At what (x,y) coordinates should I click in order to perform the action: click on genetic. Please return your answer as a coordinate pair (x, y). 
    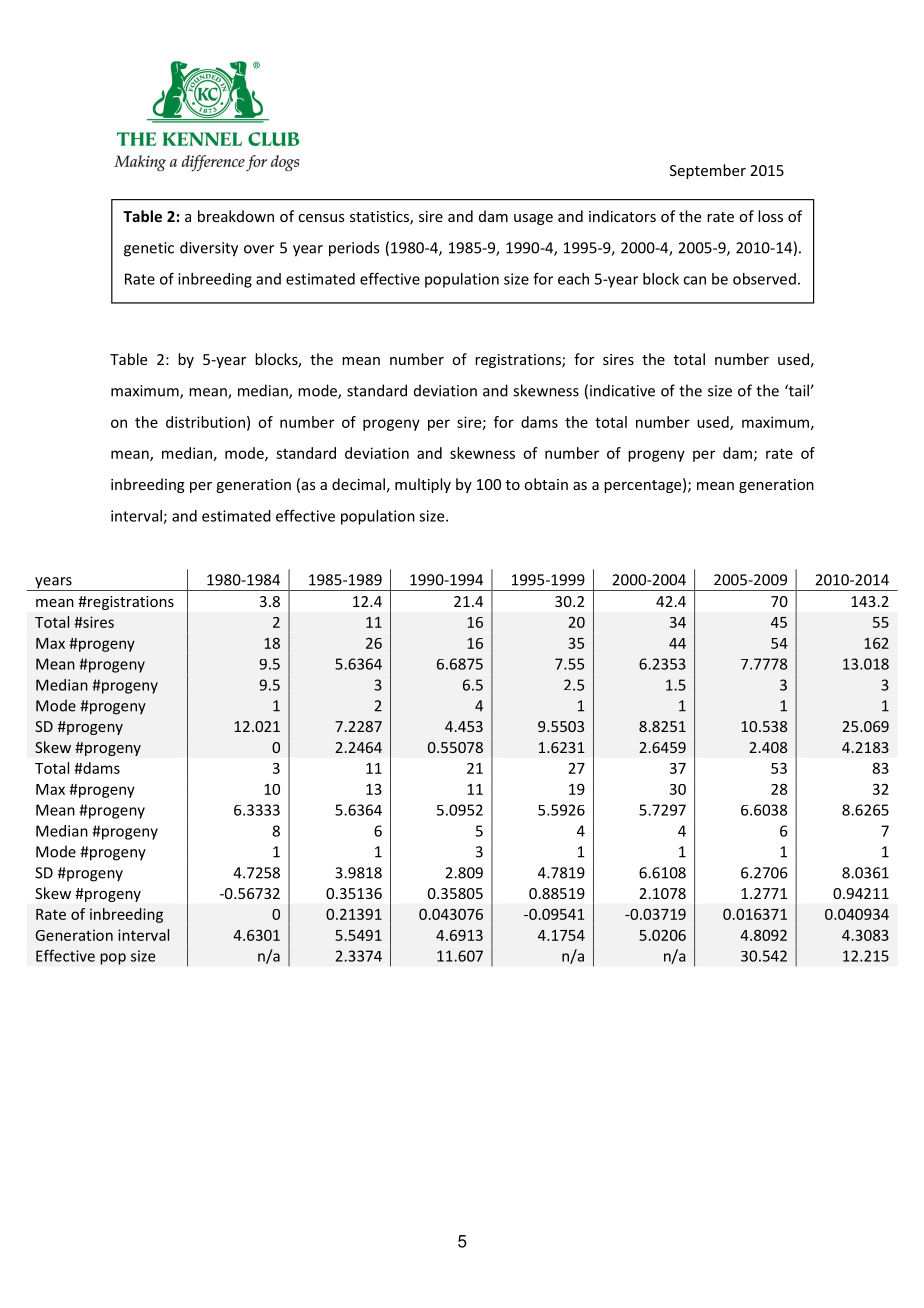
    Looking at the image, I should click on (149, 249).
